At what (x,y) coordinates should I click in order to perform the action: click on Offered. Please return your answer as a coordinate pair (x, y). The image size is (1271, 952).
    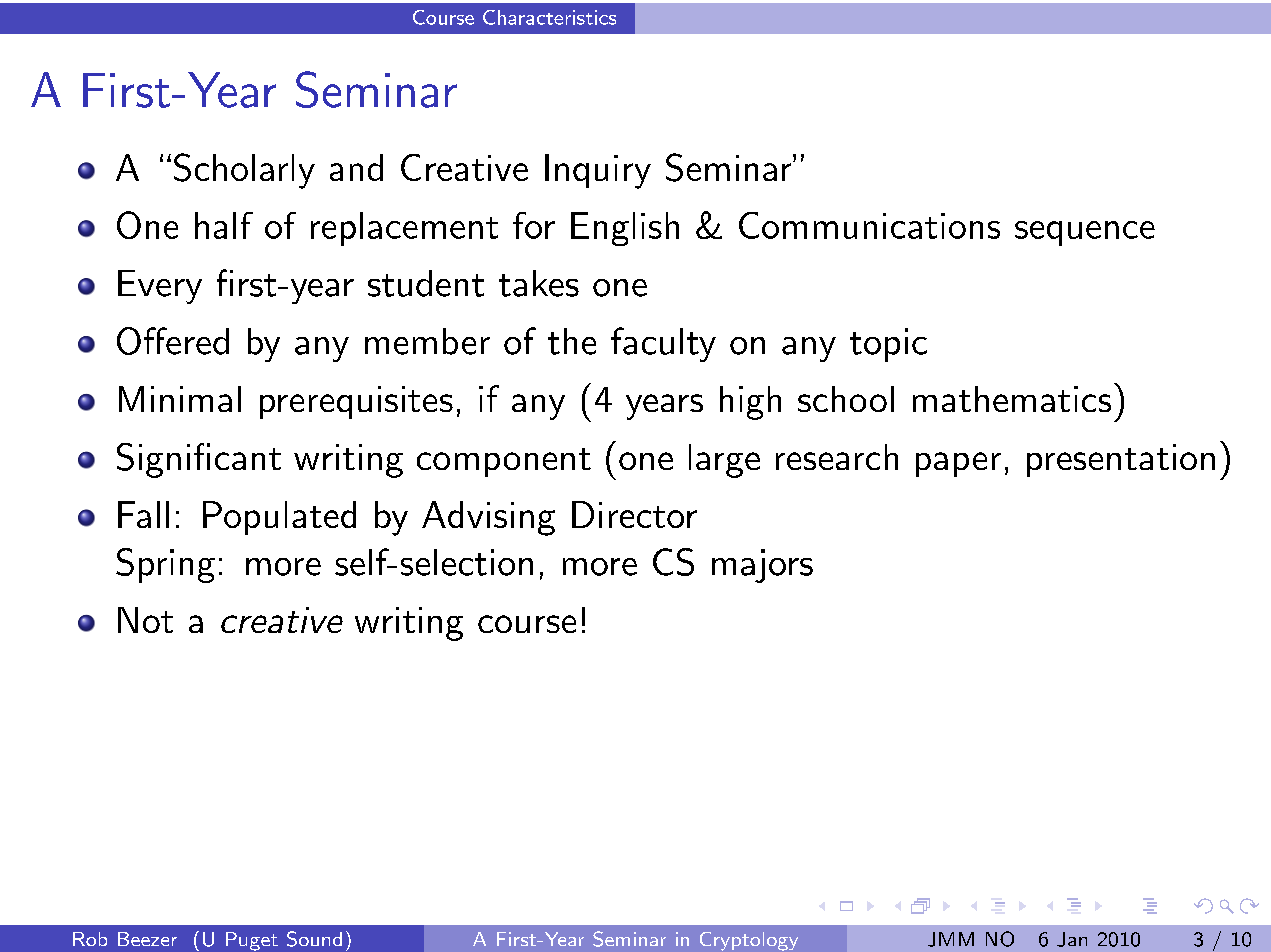
    Looking at the image, I should click on (173, 341).
